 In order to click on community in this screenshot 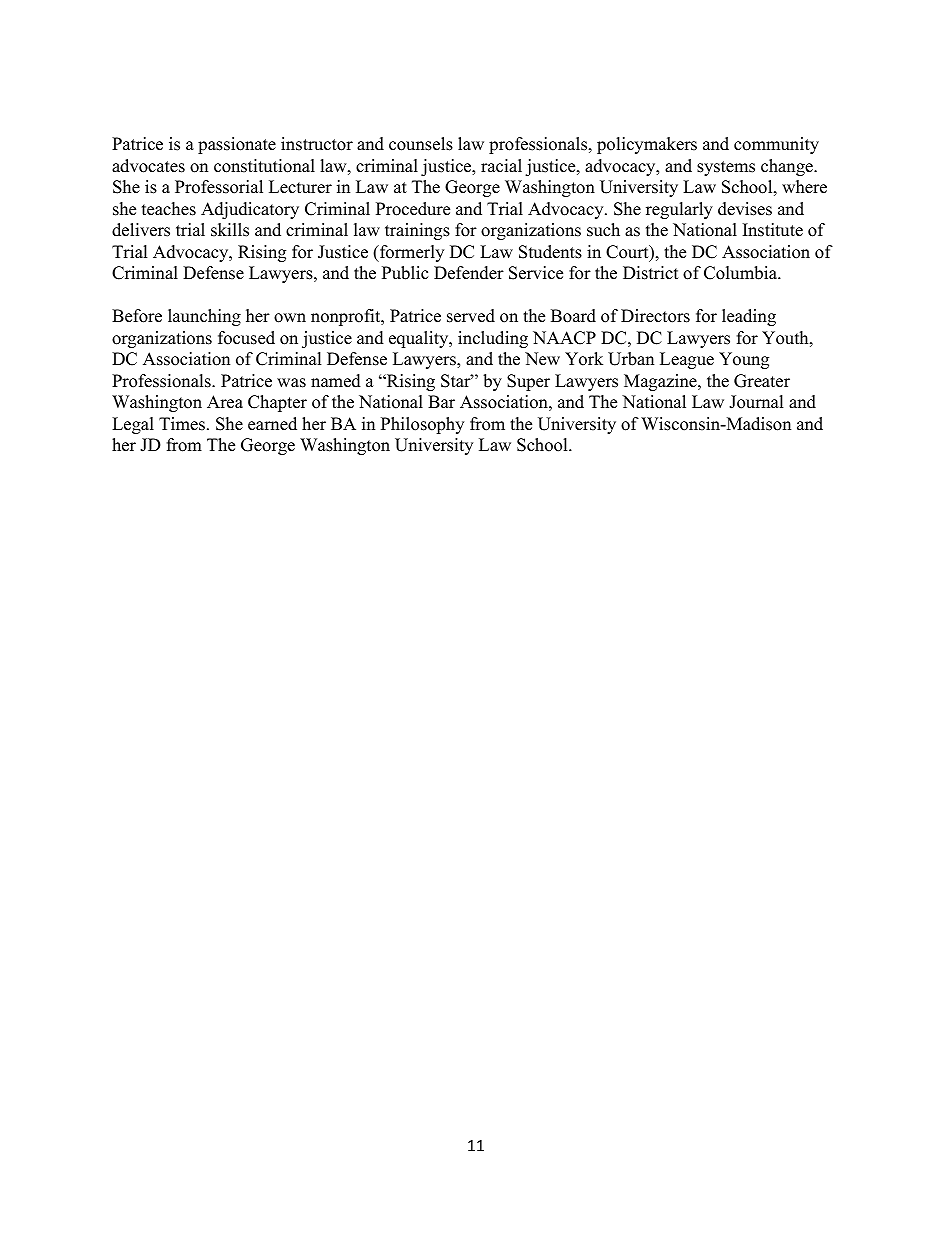, I will do `click(776, 145)`.
